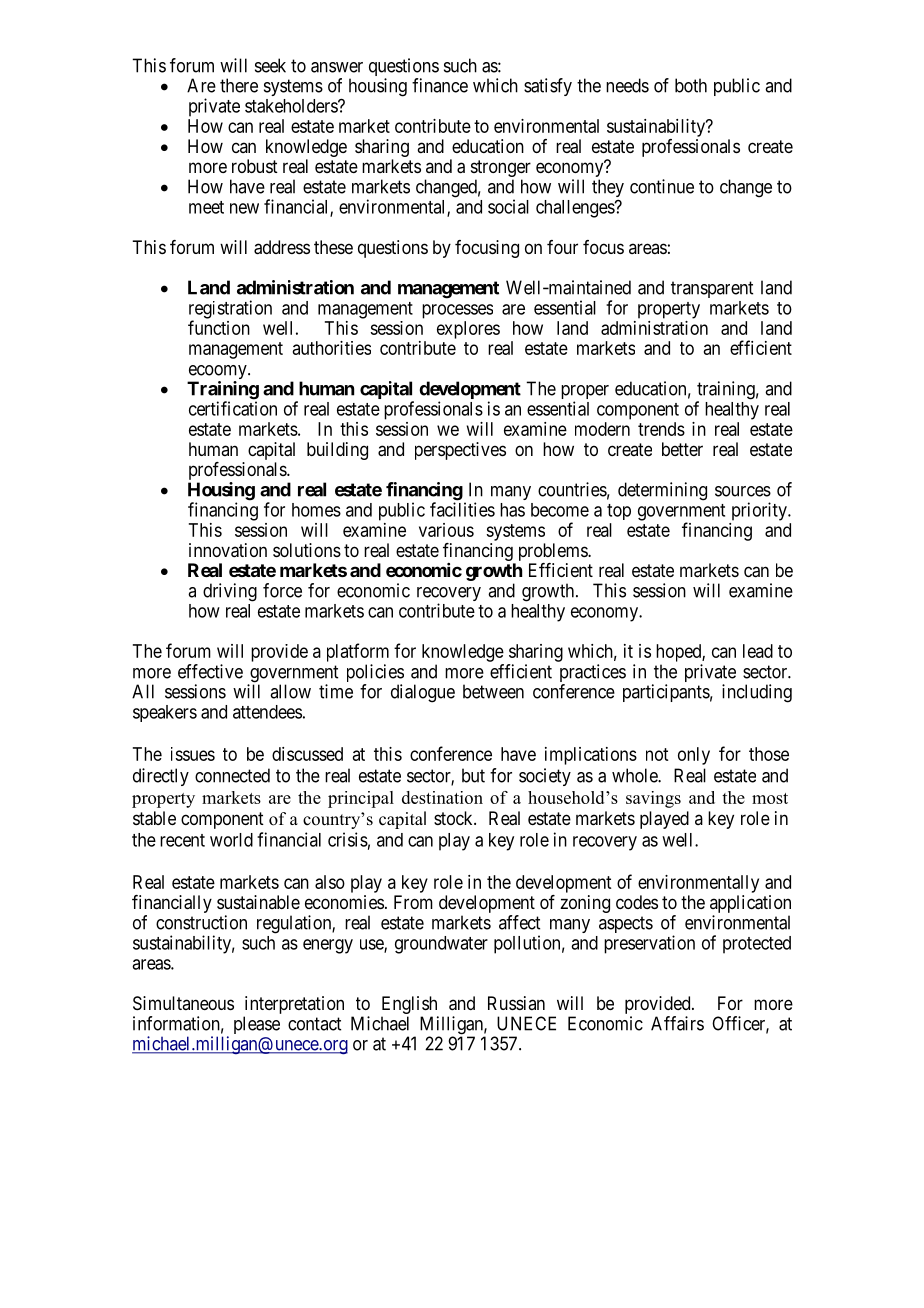 The width and height of the screenshot is (924, 1308). What do you see at coordinates (446, 530) in the screenshot?
I see `various` at bounding box center [446, 530].
